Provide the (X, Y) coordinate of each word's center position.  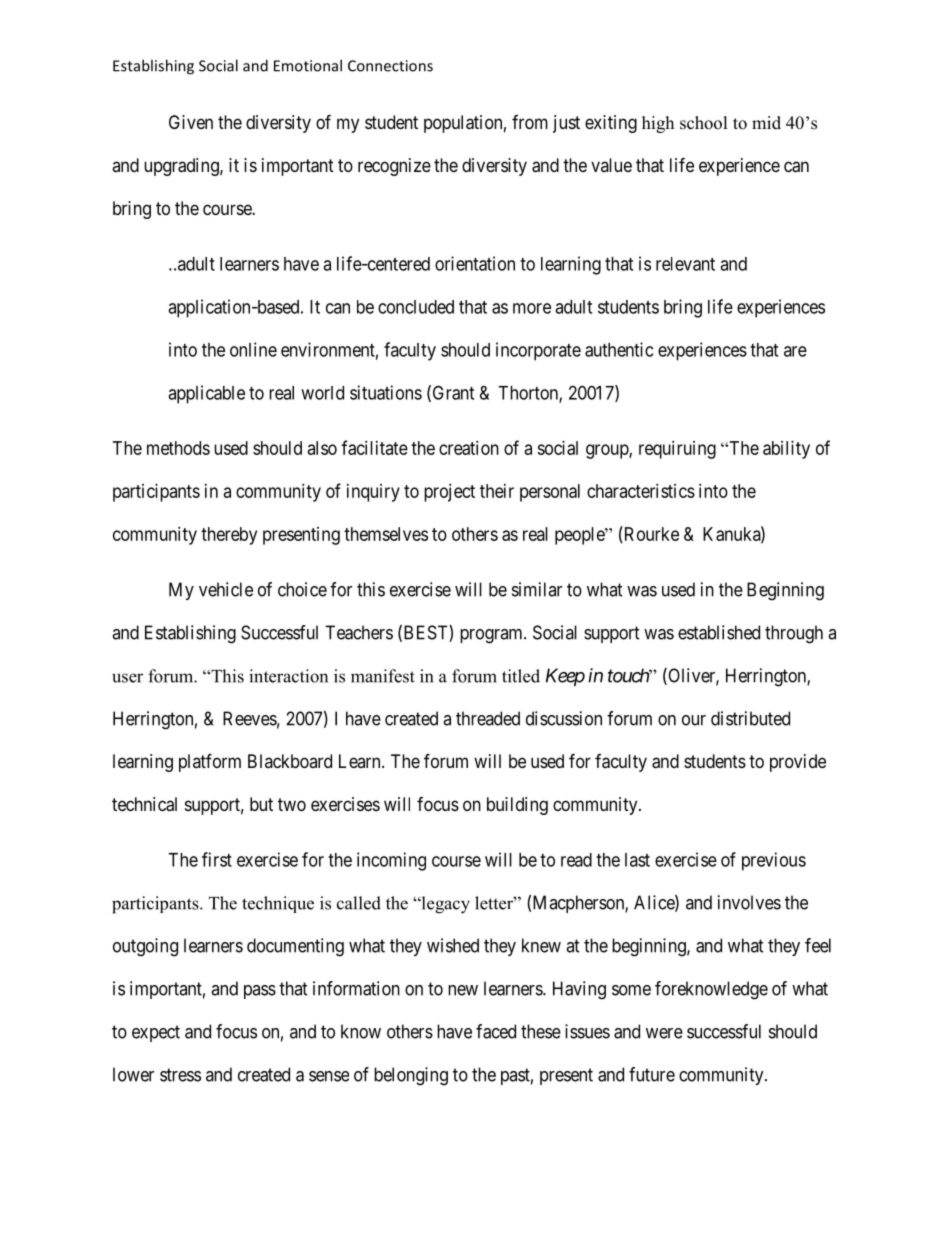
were (664, 1033)
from (530, 122)
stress (180, 1075)
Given (191, 122)
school (704, 123)
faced (496, 1031)
